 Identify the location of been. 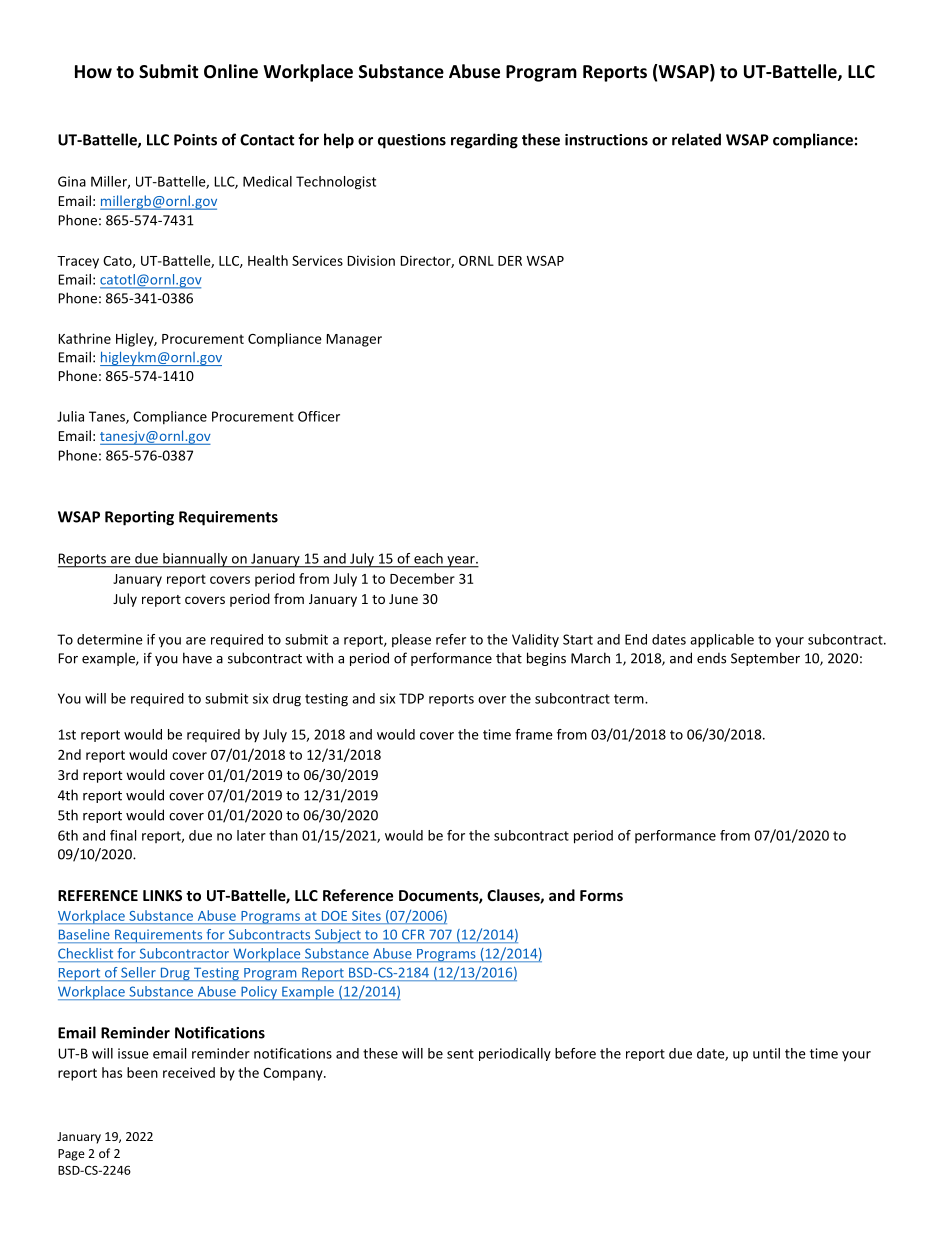
(142, 1072).
